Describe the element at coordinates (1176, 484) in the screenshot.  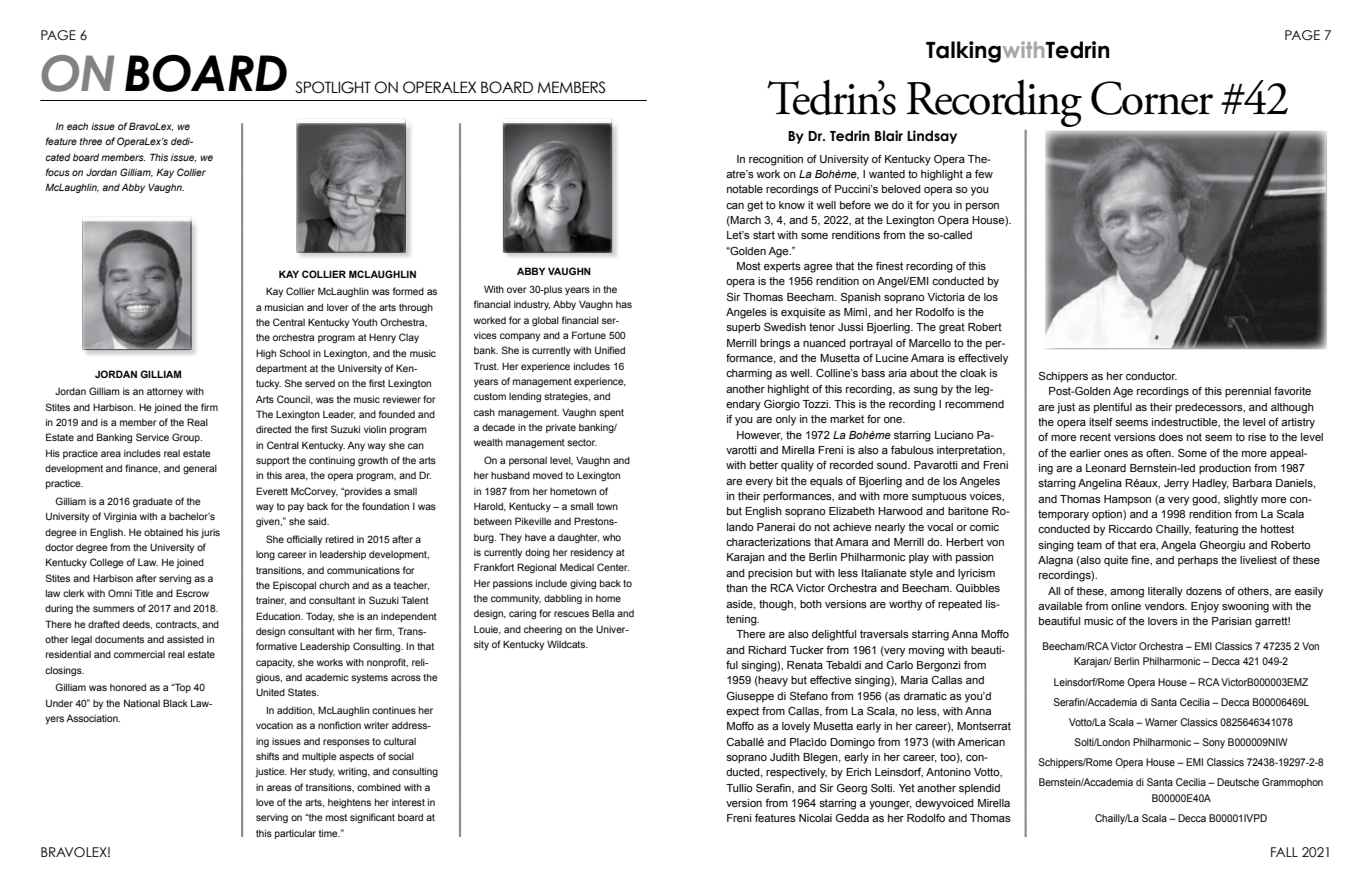
I see `Jerry` at that location.
